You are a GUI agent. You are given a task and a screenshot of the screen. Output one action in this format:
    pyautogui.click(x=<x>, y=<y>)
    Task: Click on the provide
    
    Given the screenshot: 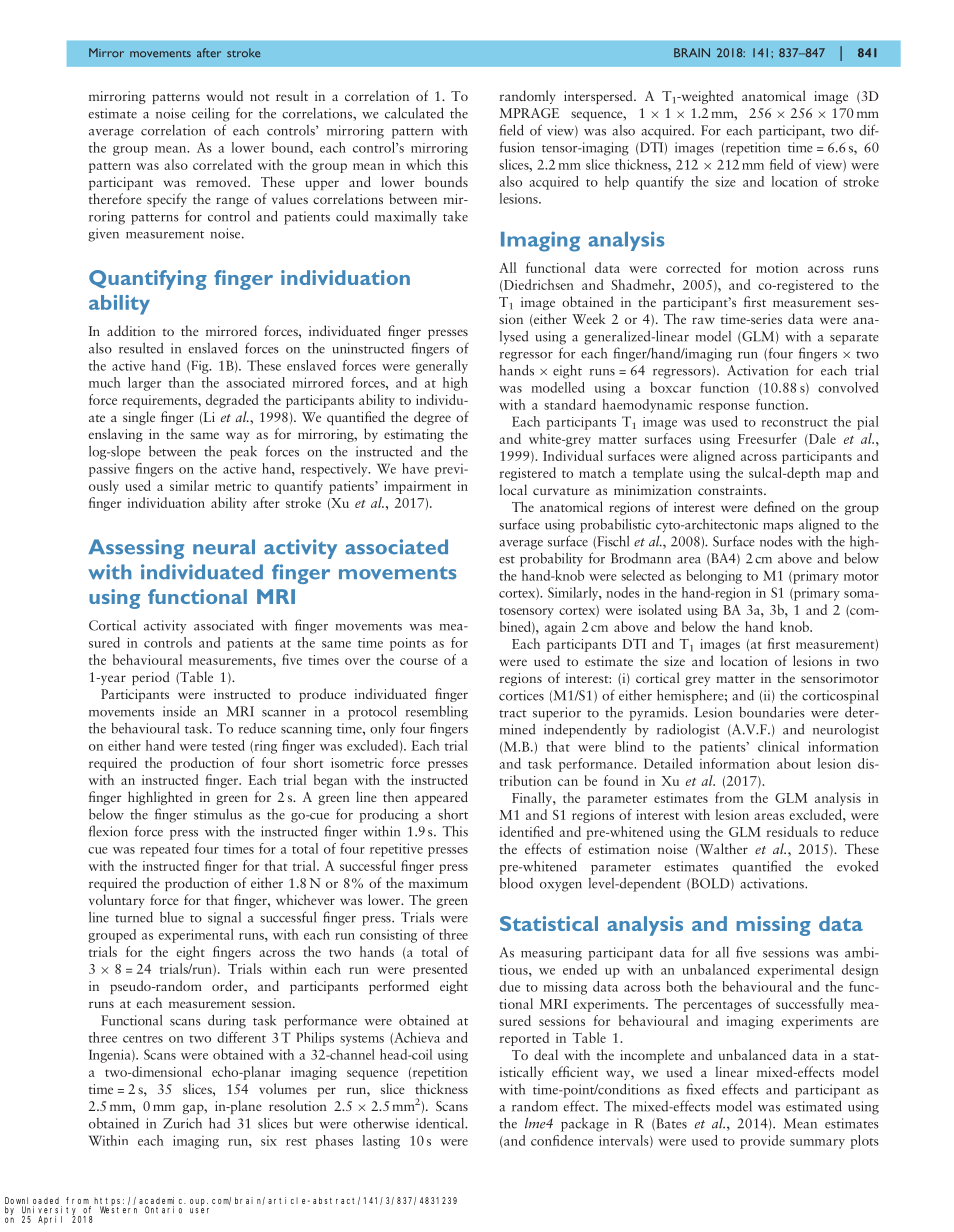 What is the action you would take?
    pyautogui.click(x=762, y=1142)
